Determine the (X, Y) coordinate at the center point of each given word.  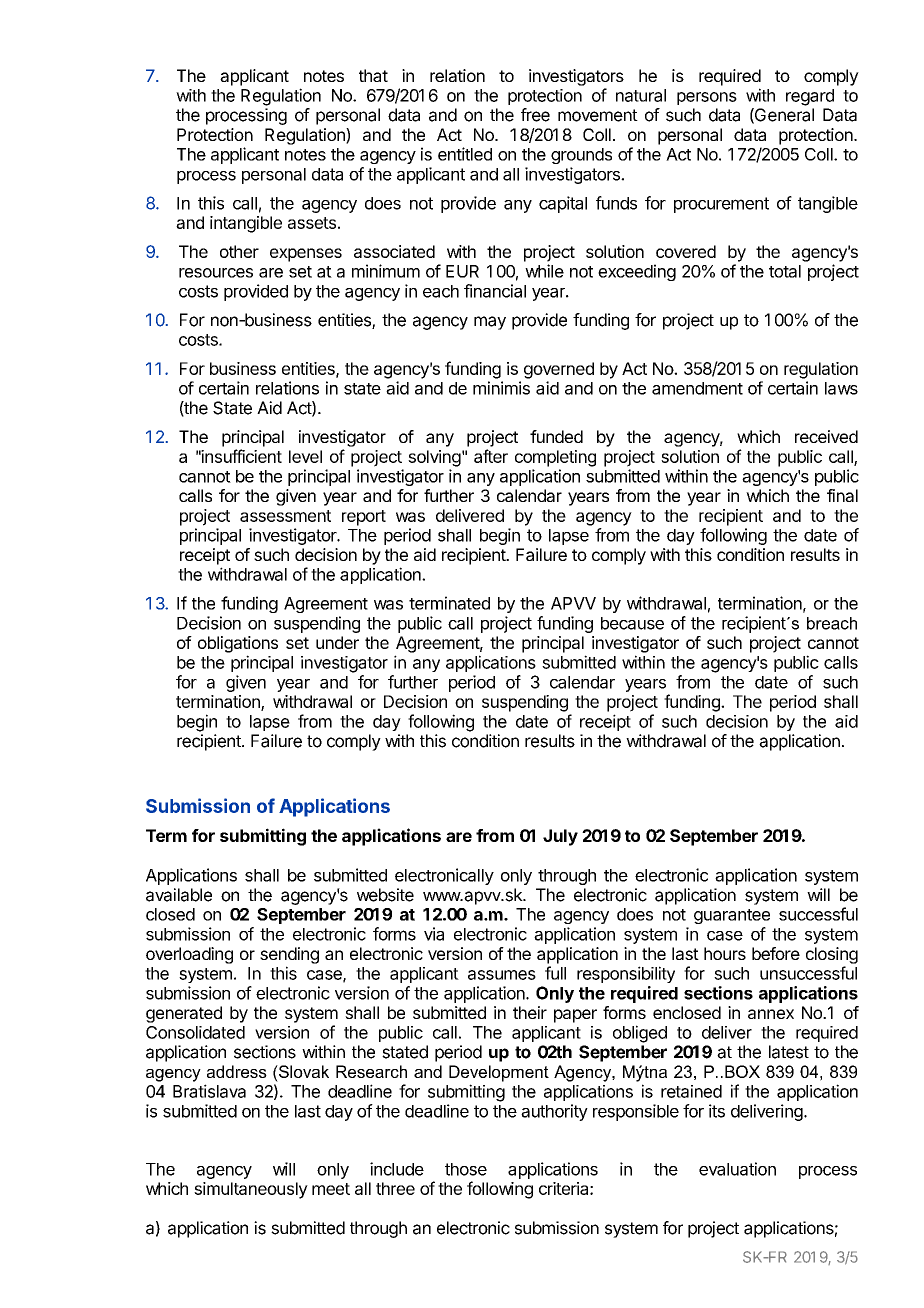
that (373, 75)
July (560, 837)
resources (216, 273)
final (842, 495)
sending (289, 955)
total (785, 271)
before (776, 953)
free (535, 115)
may (490, 323)
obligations (238, 644)
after (491, 456)
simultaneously (251, 1190)
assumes (502, 975)
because (632, 623)
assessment (285, 516)
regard (810, 97)
